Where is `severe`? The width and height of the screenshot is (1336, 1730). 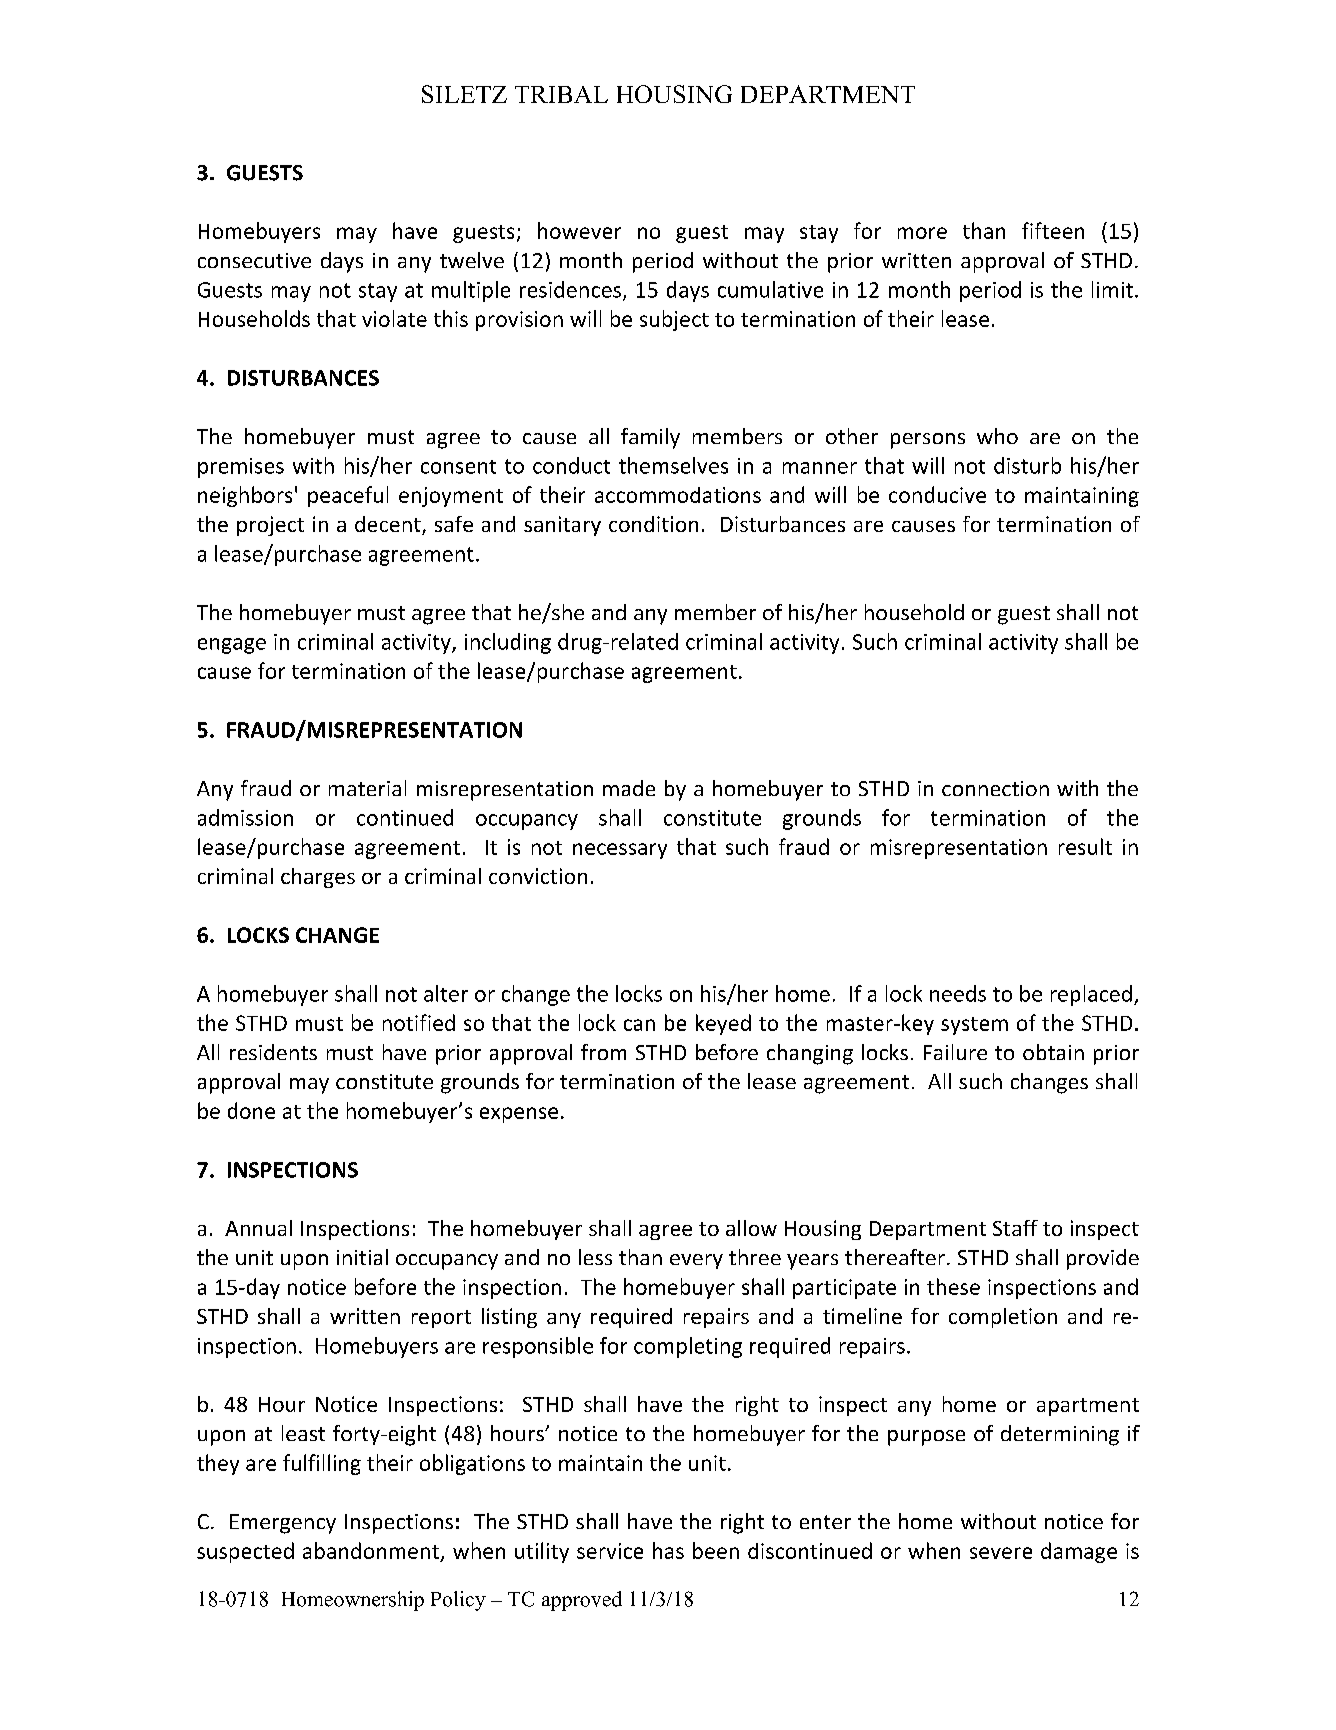
severe is located at coordinates (1001, 1553).
